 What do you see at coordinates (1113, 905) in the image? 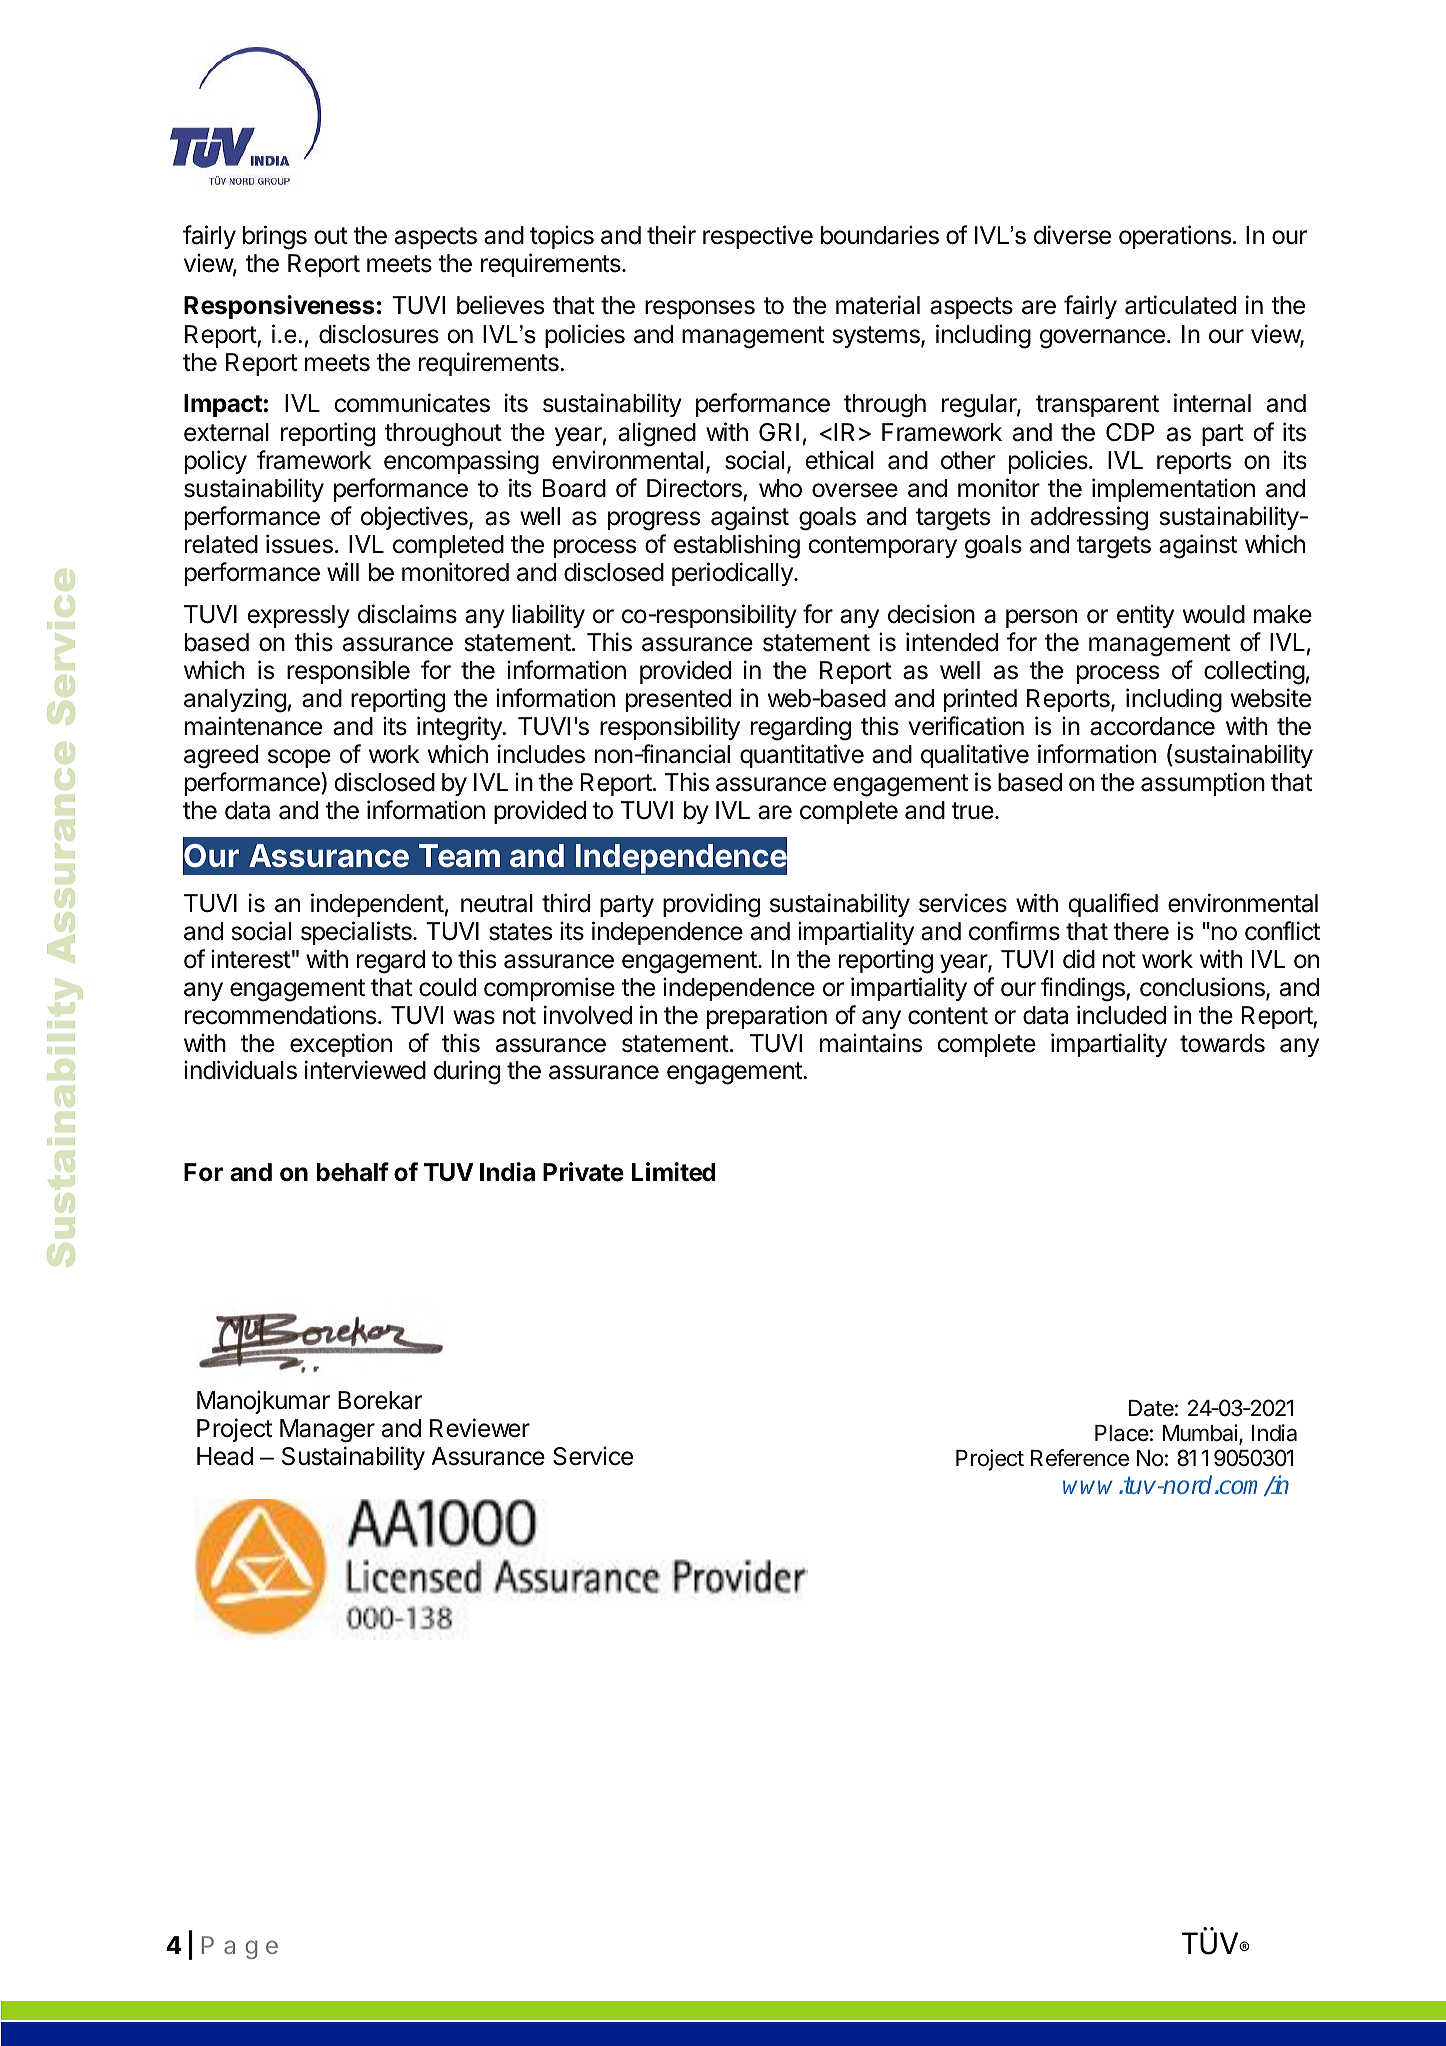
I see `qualified` at bounding box center [1113, 905].
